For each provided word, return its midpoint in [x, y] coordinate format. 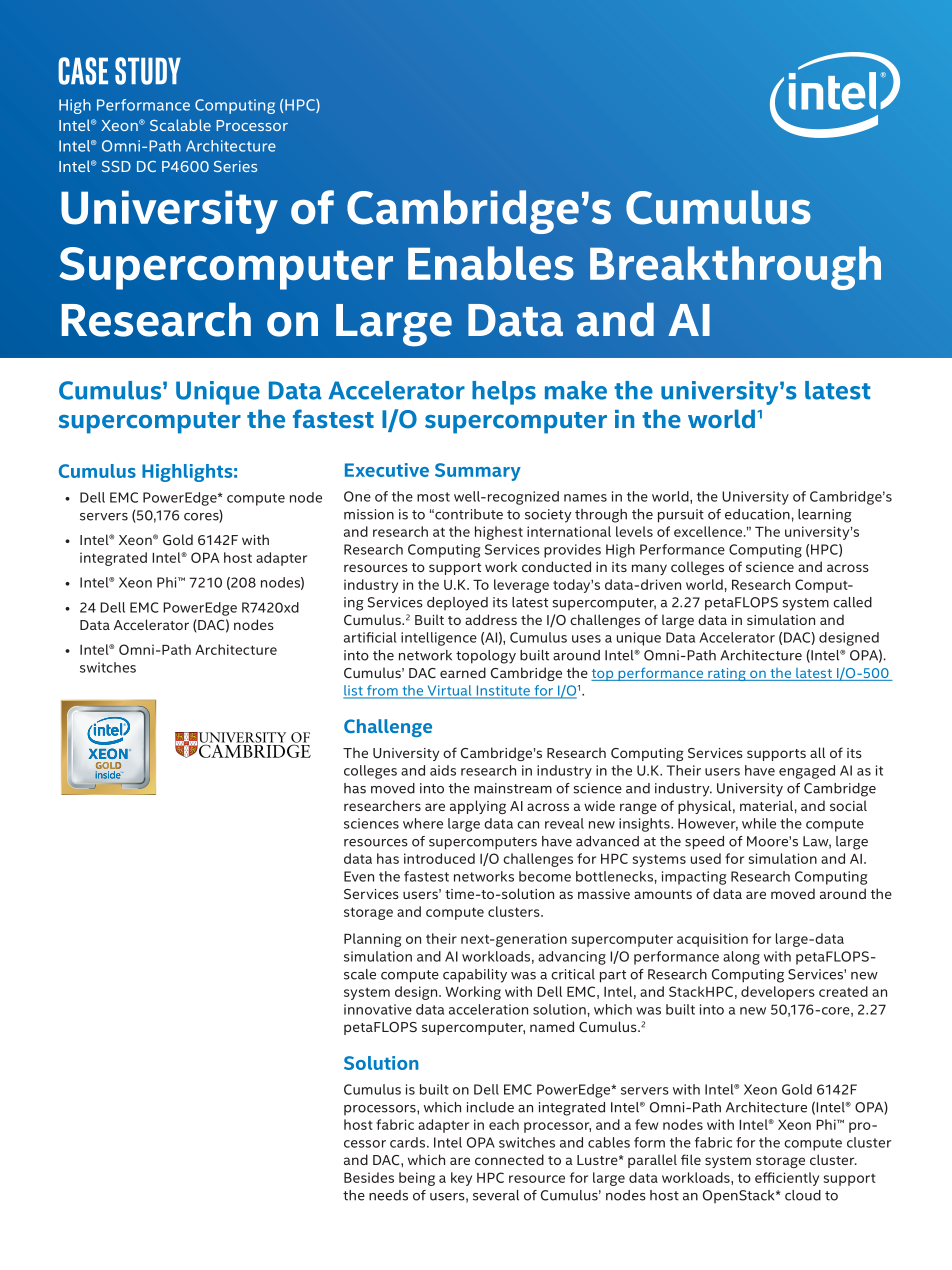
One [357, 496]
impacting [694, 878]
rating [727, 674]
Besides [369, 1177]
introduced [439, 858]
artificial [370, 637]
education [757, 514]
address [491, 619]
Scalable [180, 125]
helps [504, 393]
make [576, 390]
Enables [491, 263]
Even [359, 876]
